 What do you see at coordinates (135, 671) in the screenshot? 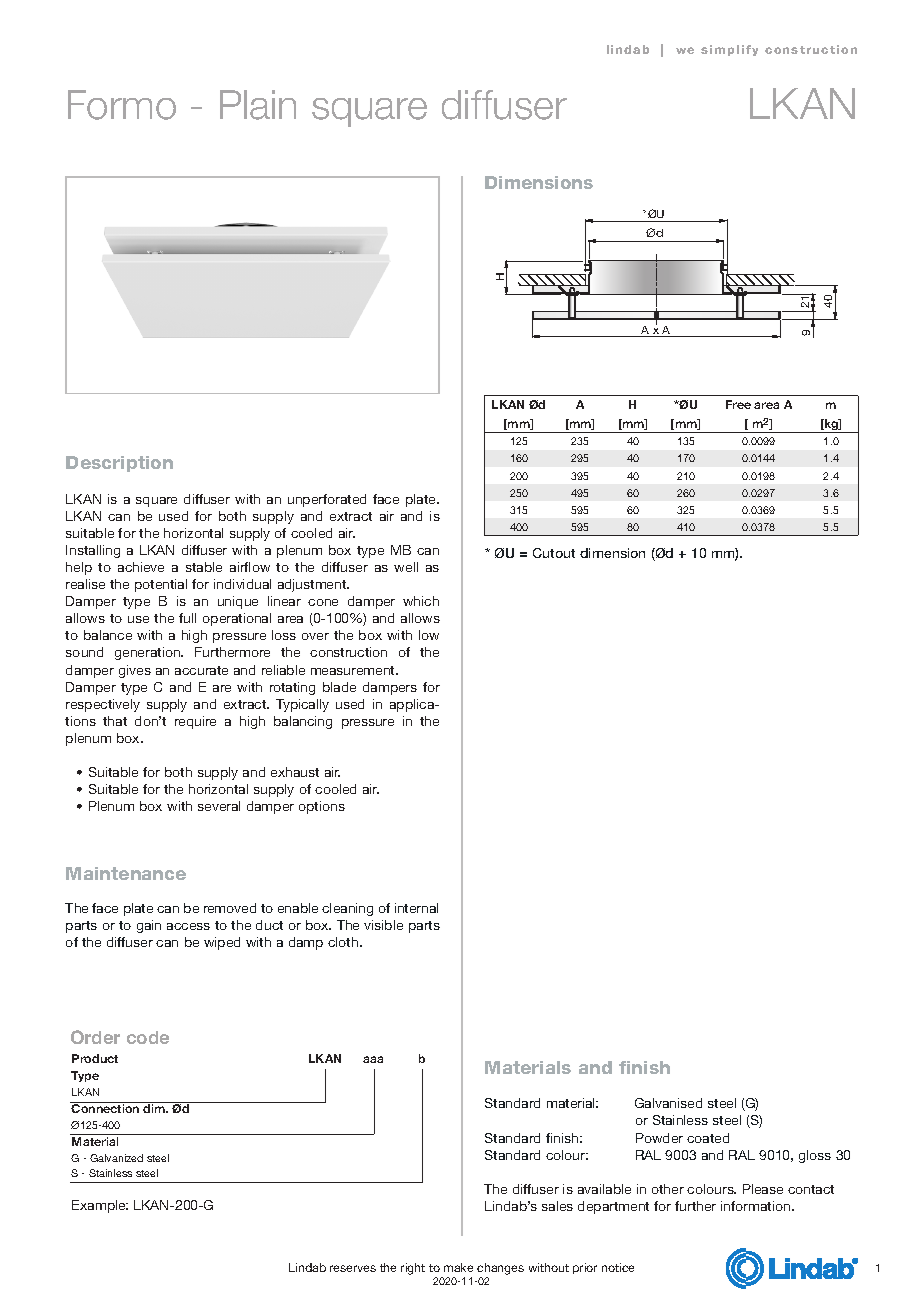
I see `gives` at bounding box center [135, 671].
